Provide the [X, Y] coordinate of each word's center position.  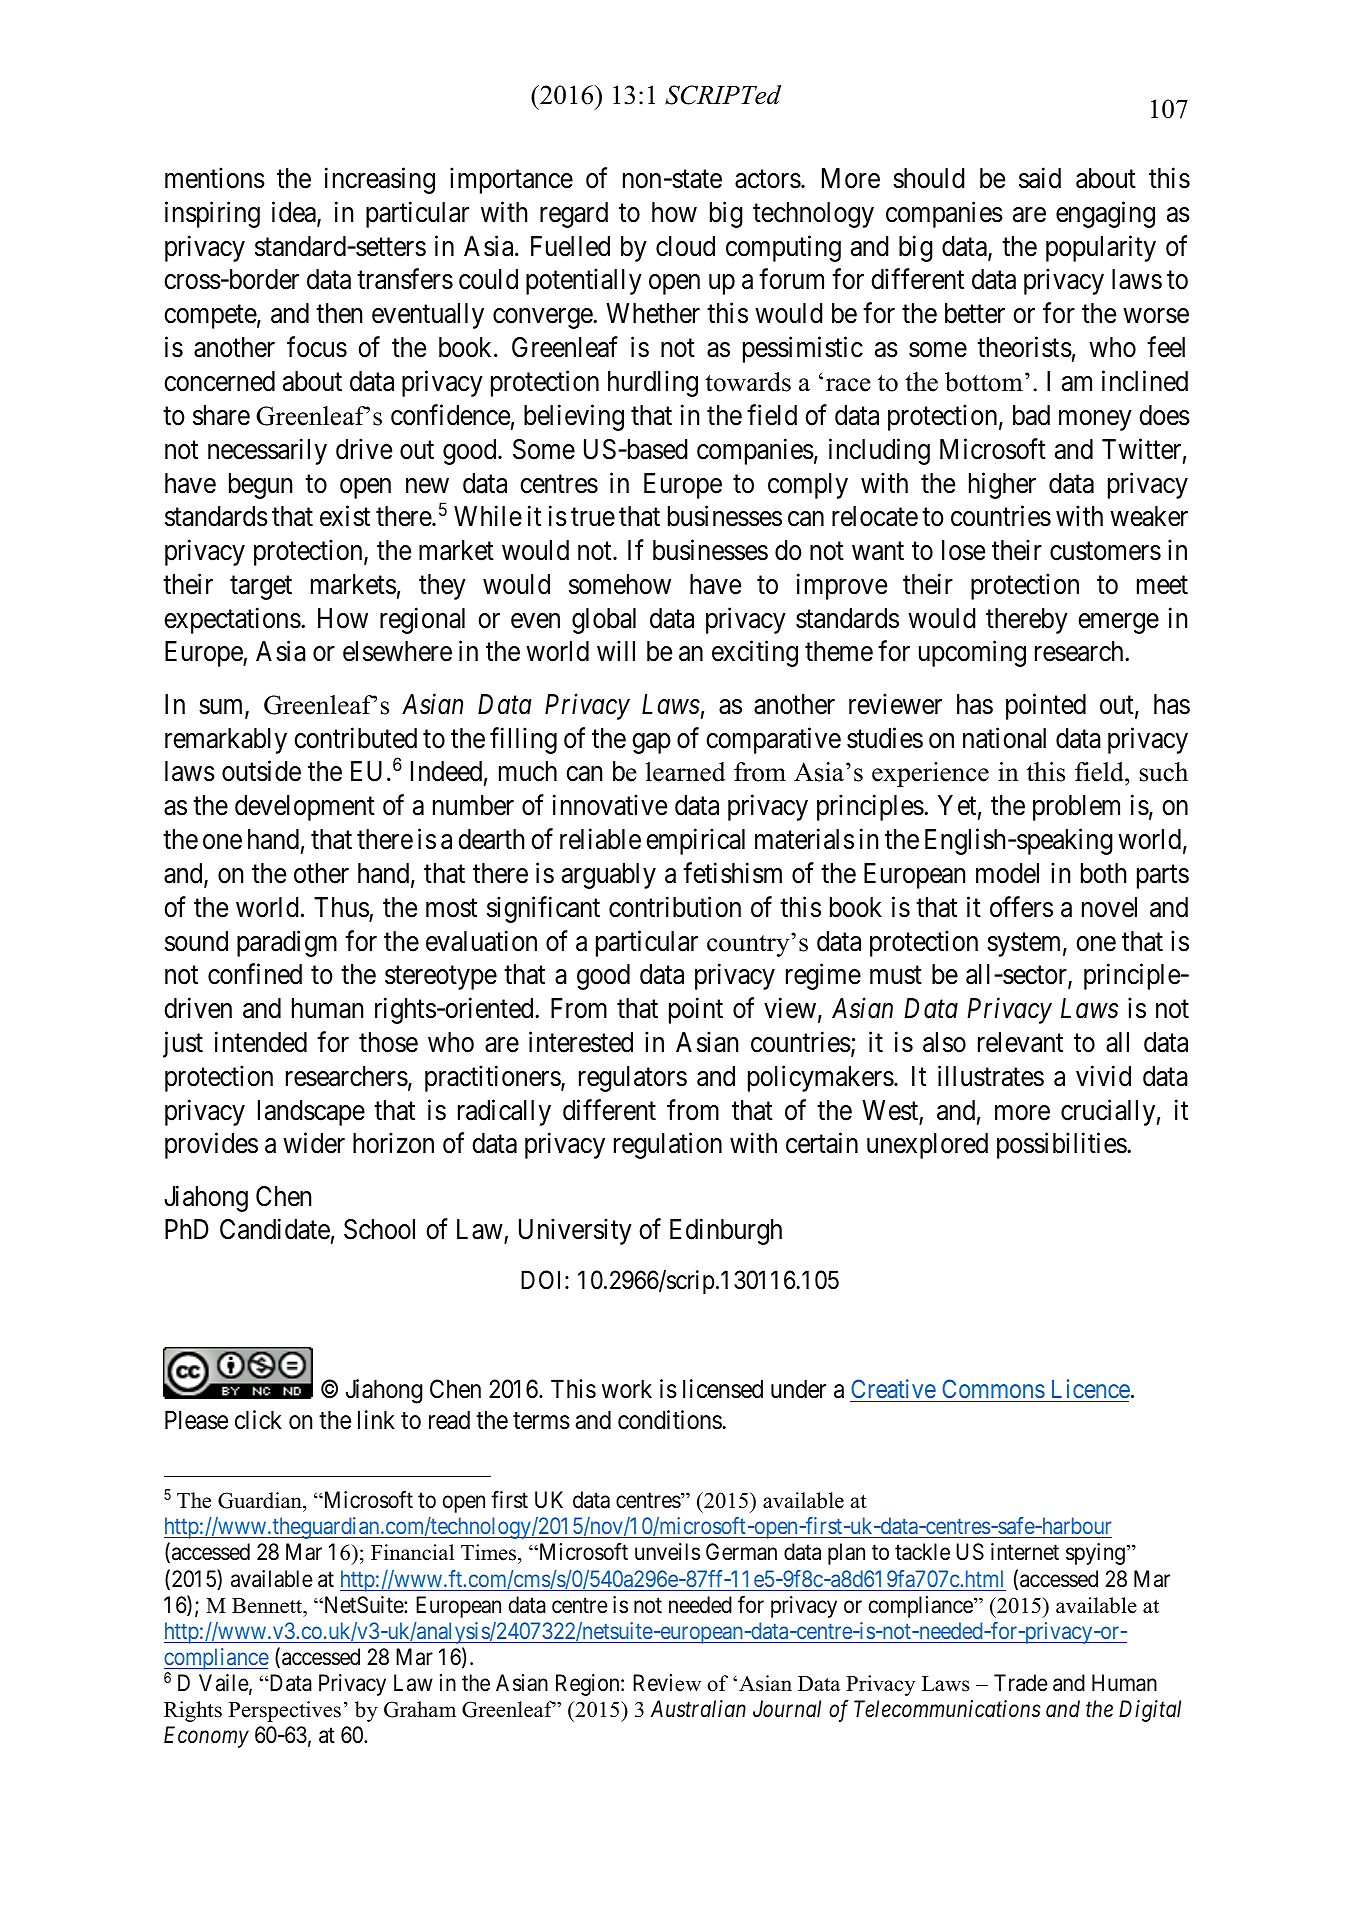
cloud [685, 246]
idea [295, 213]
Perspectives [285, 1711]
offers [1021, 907]
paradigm [287, 943]
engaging [1105, 214]
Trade [1021, 1683]
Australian [698, 1709]
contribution [675, 907]
